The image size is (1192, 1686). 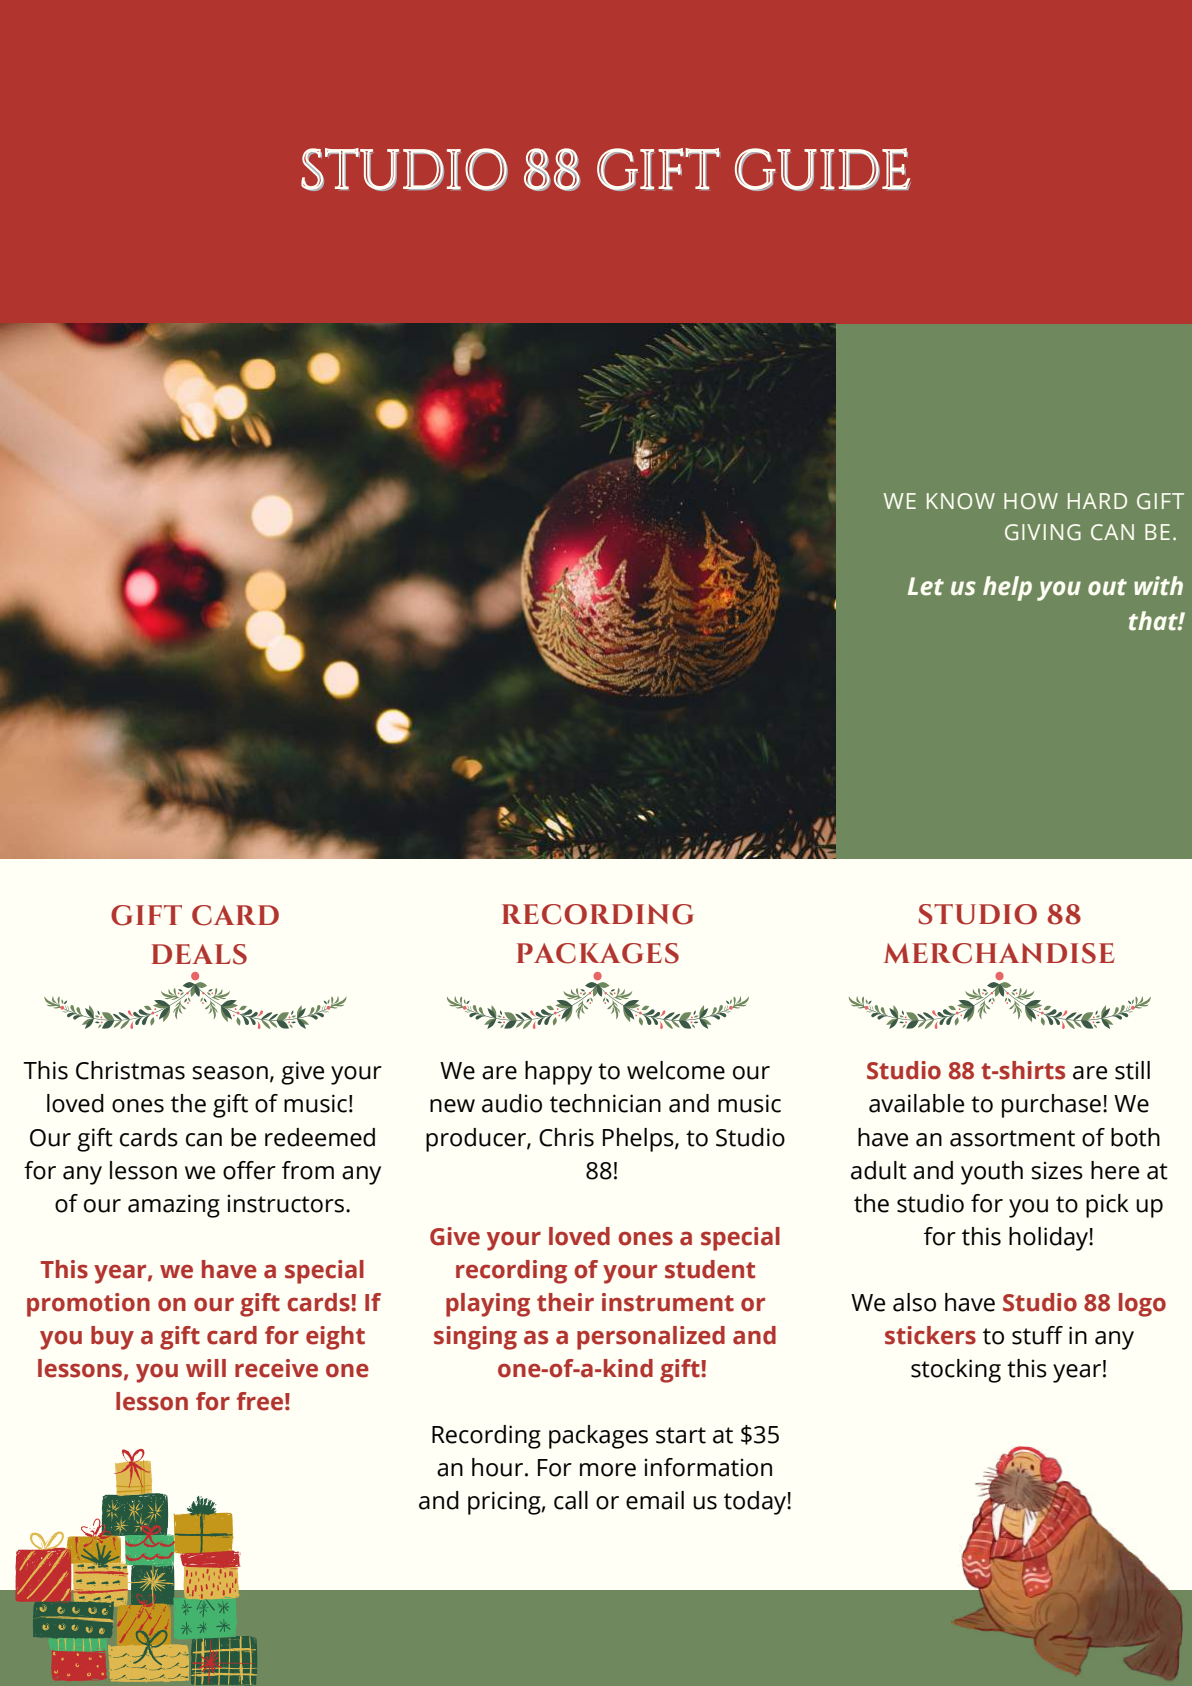 I want to click on stocking, so click(x=956, y=1371).
